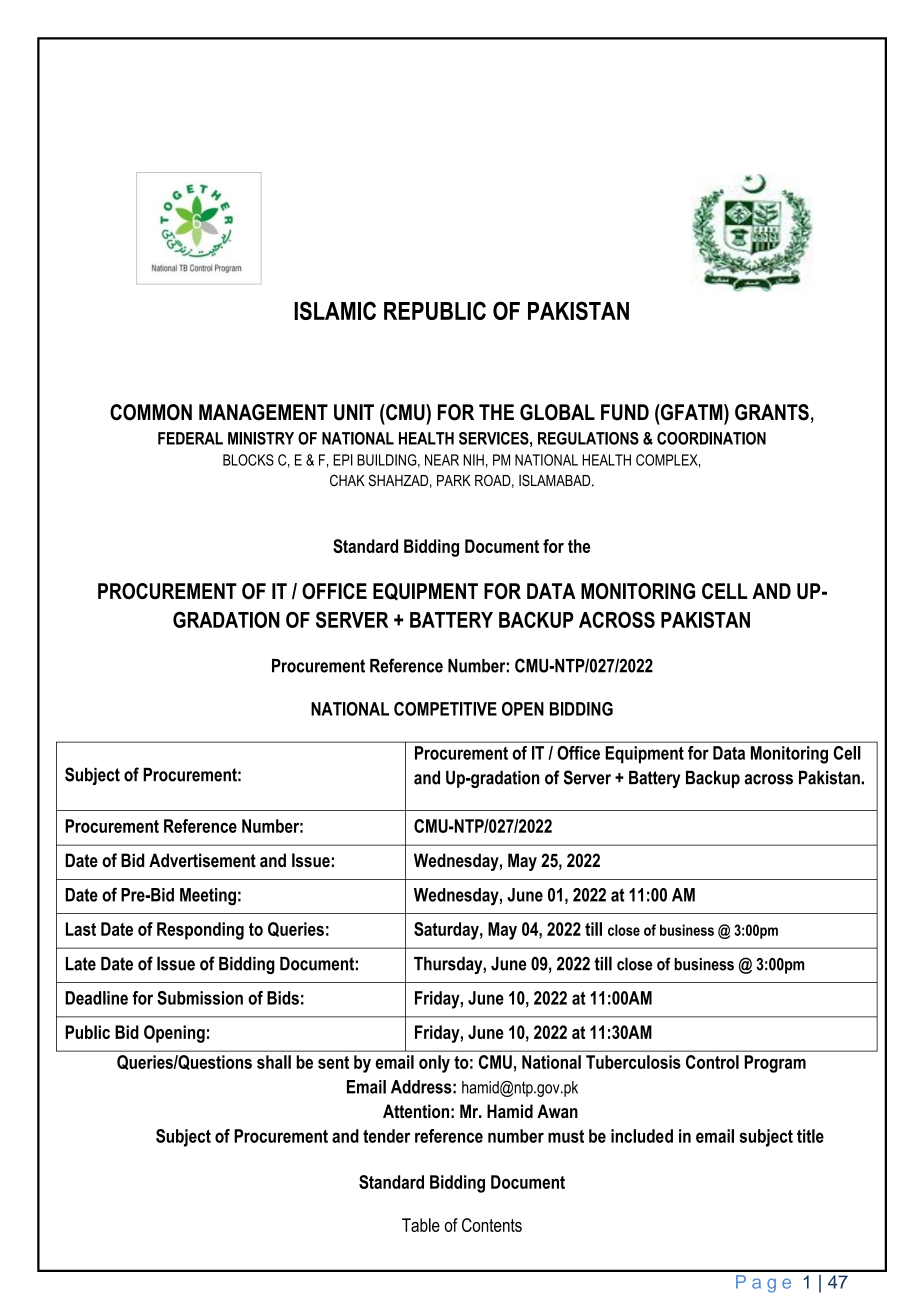  What do you see at coordinates (712, 1062) in the image?
I see `Control` at bounding box center [712, 1062].
